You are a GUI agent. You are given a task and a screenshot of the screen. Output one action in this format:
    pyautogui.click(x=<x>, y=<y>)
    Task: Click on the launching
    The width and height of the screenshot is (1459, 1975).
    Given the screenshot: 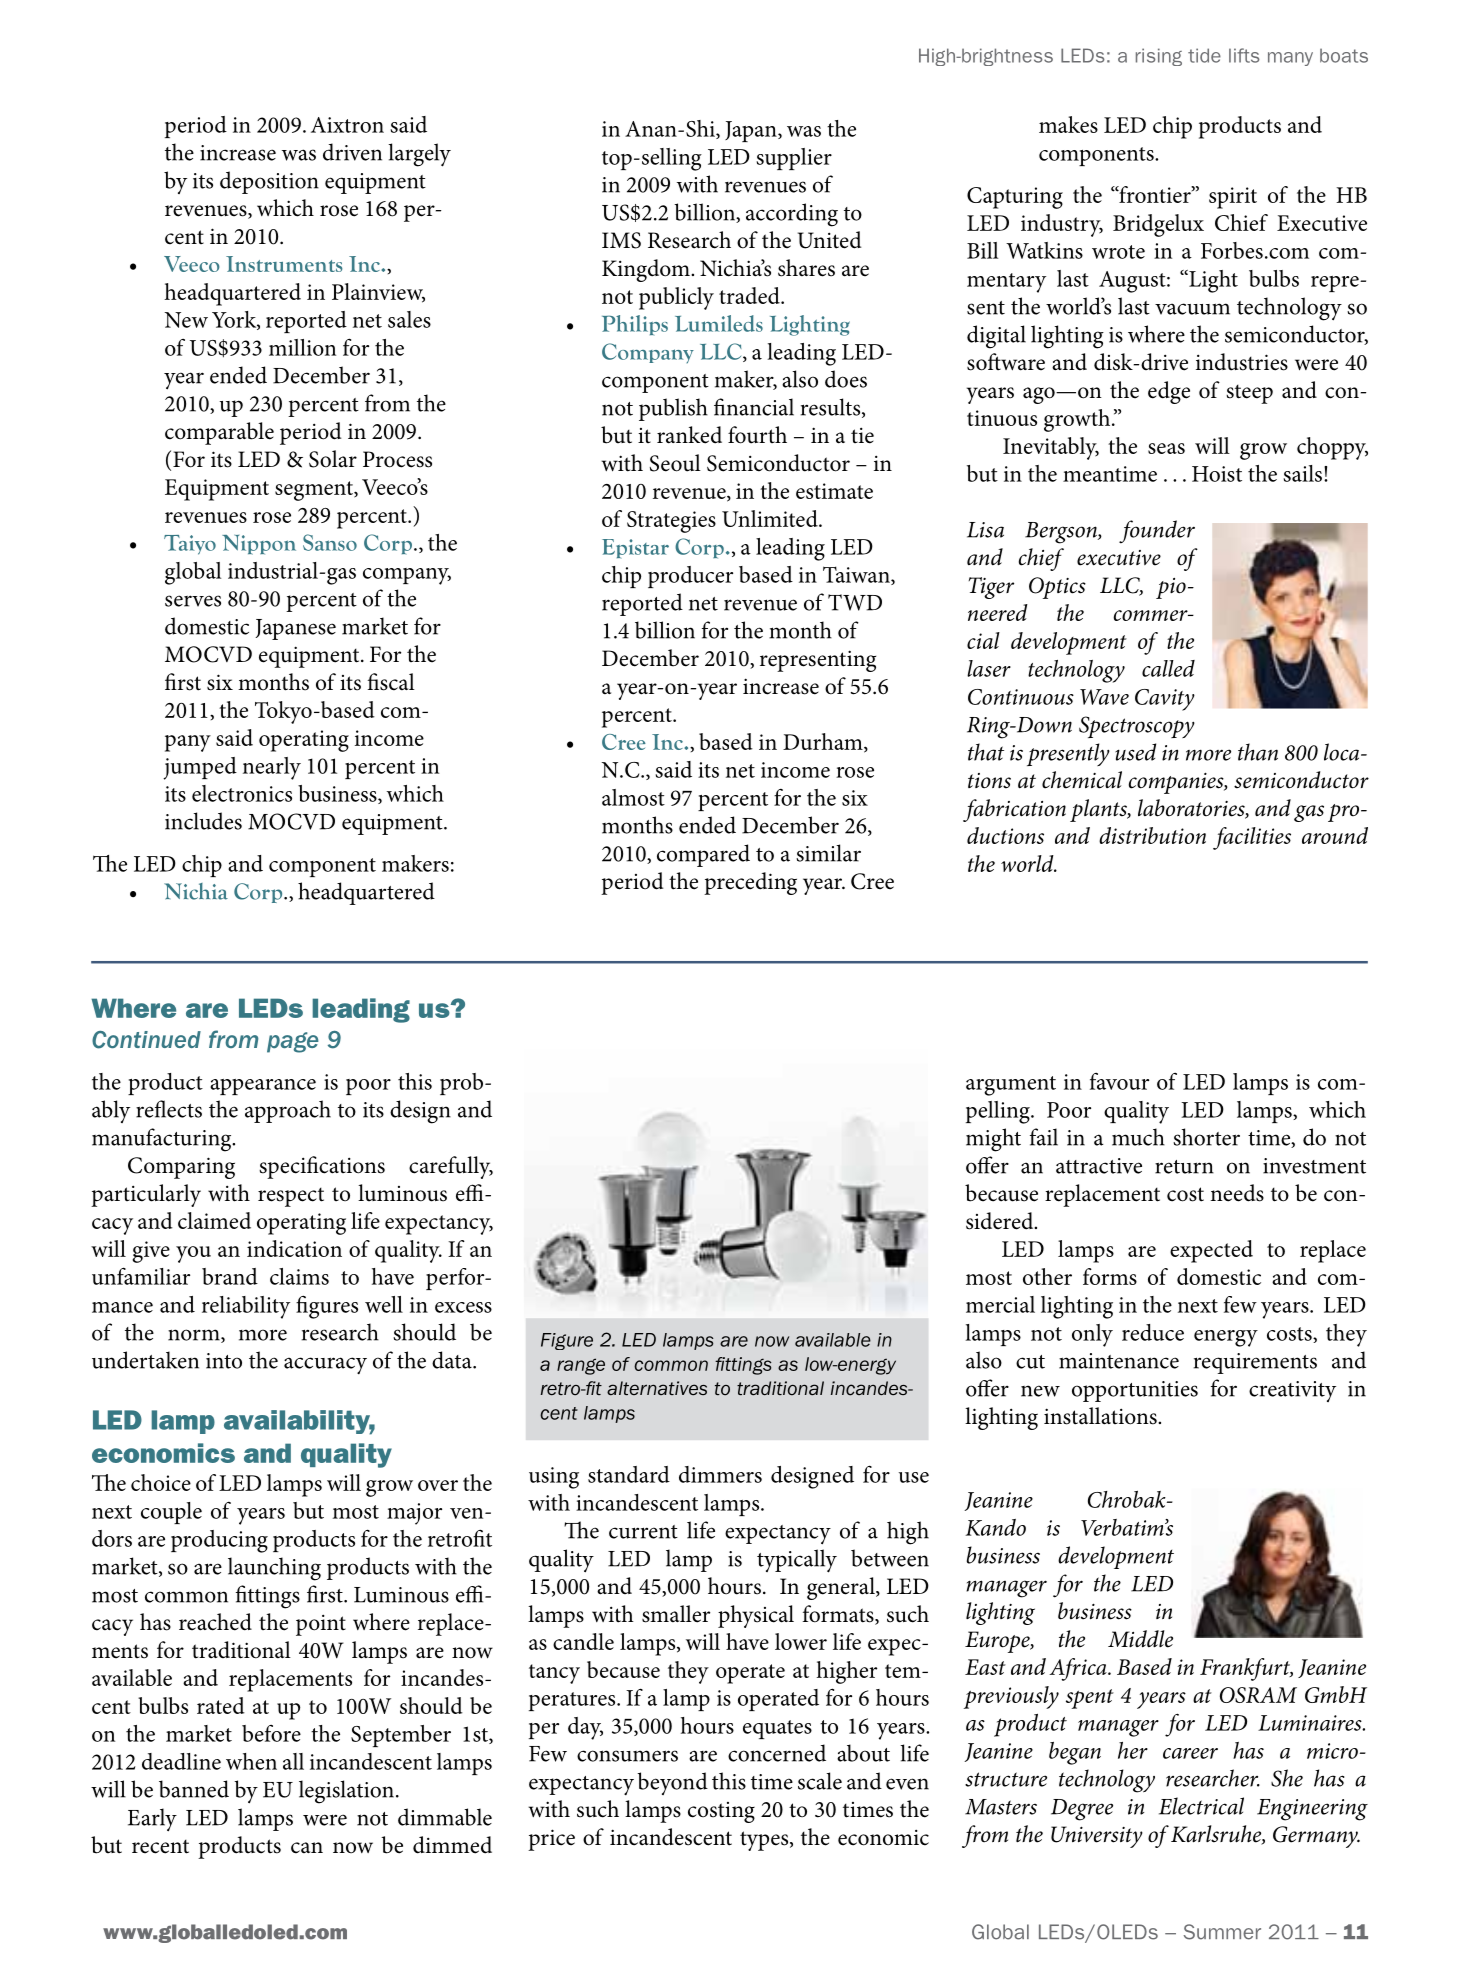 What is the action you would take?
    pyautogui.click(x=274, y=1569)
